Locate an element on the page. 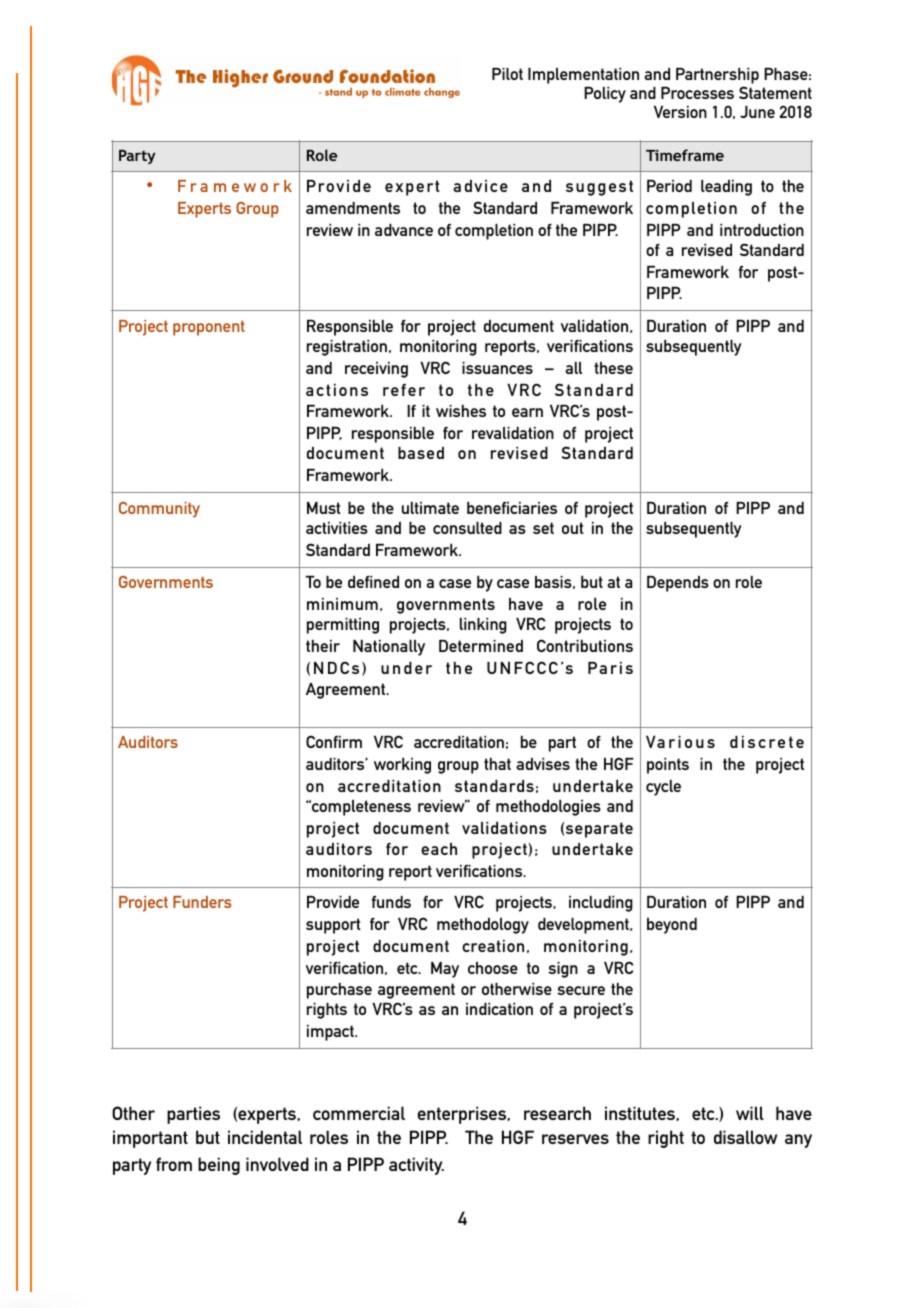  each is located at coordinates (439, 849).
